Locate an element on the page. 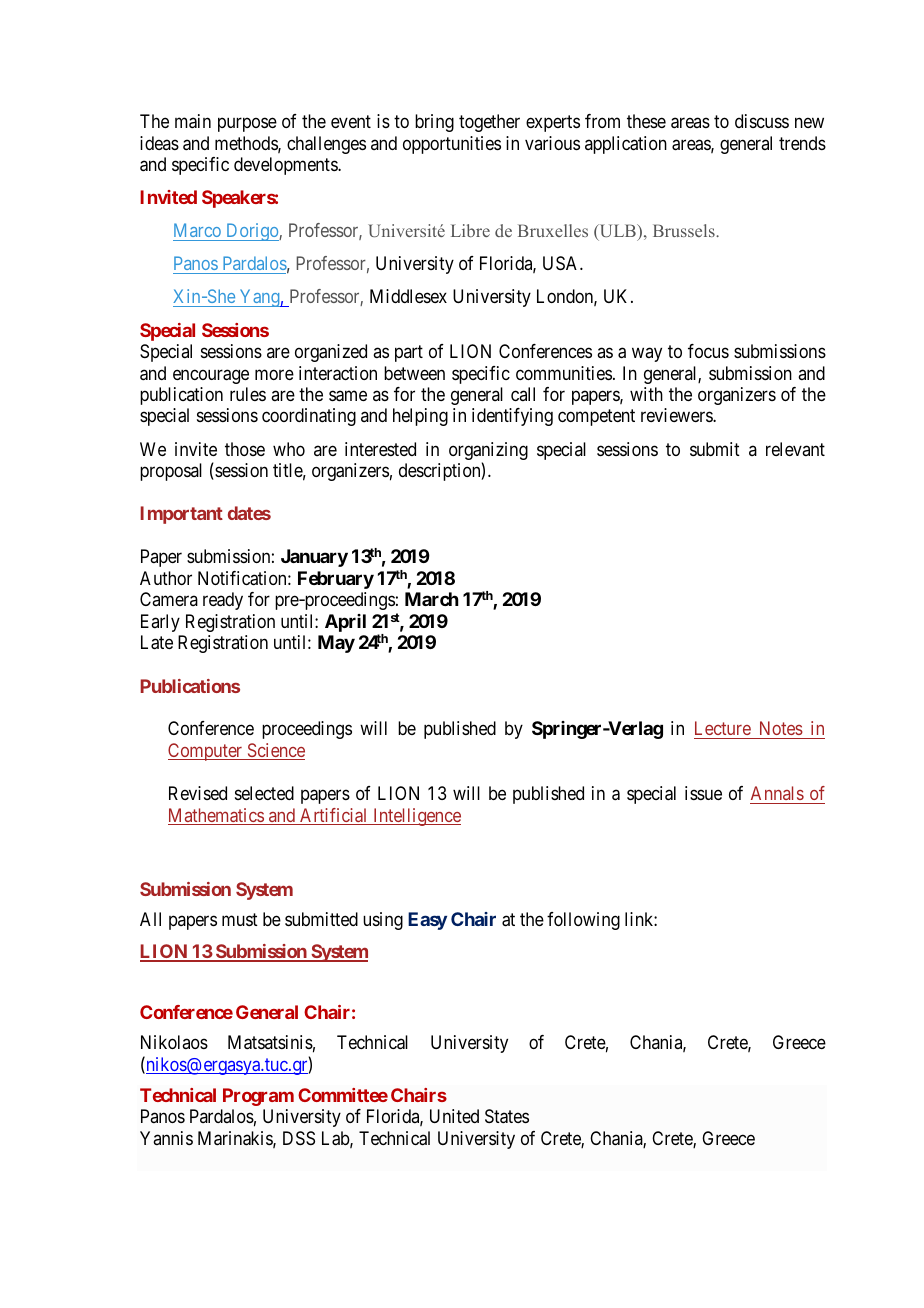  discuss is located at coordinates (762, 121).
